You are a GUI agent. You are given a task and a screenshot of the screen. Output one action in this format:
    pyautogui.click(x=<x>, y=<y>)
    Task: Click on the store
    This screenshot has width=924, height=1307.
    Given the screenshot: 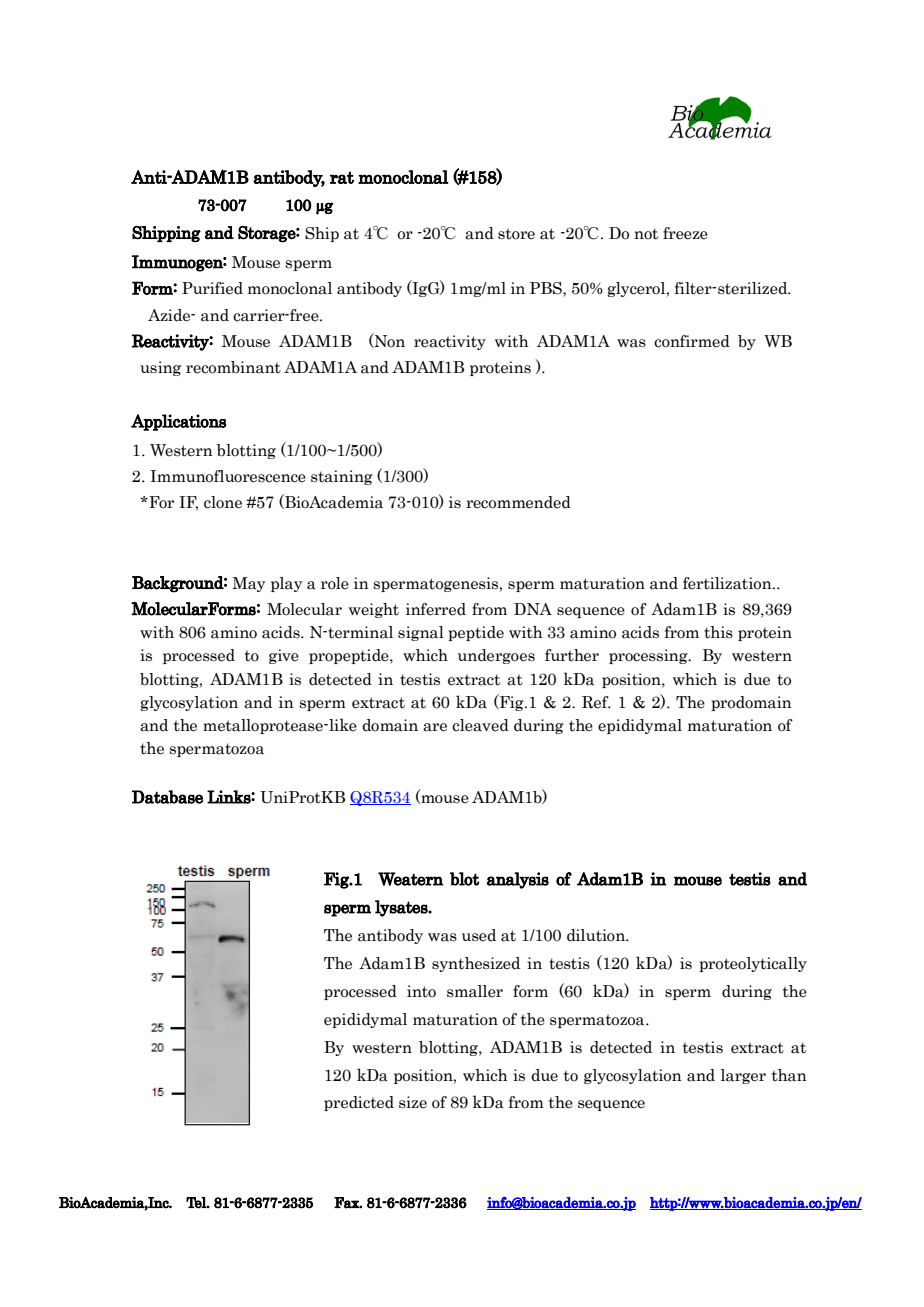 What is the action you would take?
    pyautogui.click(x=516, y=234)
